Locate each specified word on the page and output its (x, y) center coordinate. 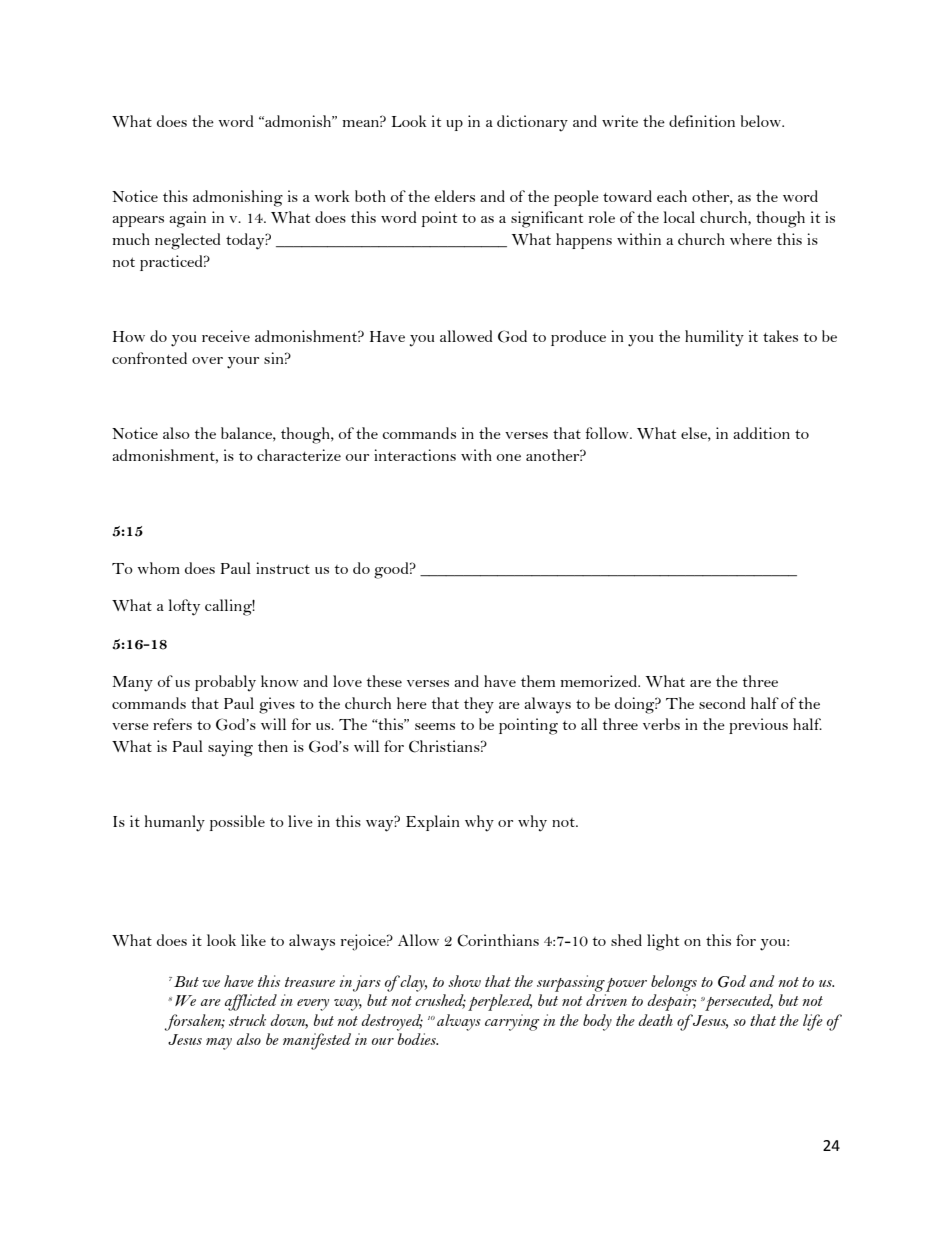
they (479, 705)
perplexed (500, 1002)
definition (702, 121)
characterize (299, 455)
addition (761, 433)
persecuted (738, 1002)
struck (247, 1020)
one (509, 457)
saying (230, 748)
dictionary (532, 123)
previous (758, 726)
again (187, 219)
